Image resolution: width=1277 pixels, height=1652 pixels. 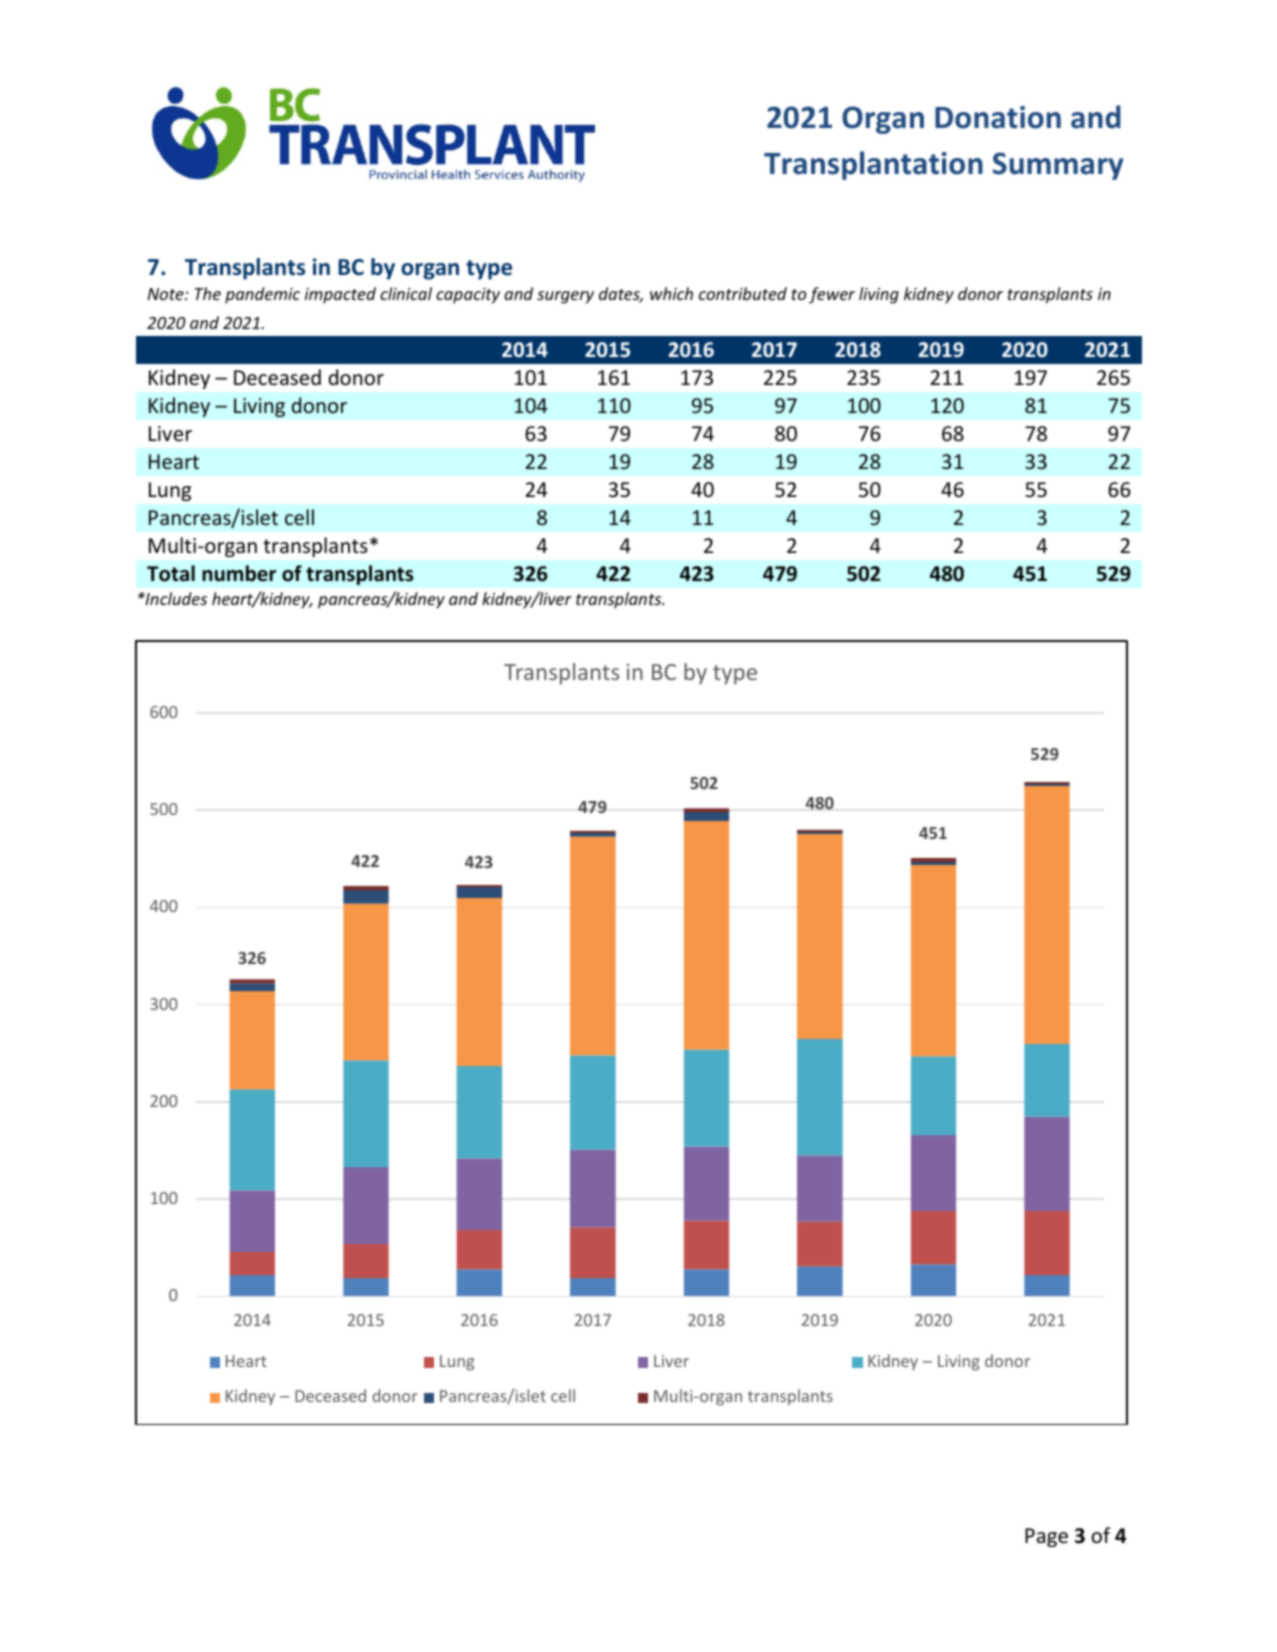 I want to click on which, so click(x=671, y=293).
